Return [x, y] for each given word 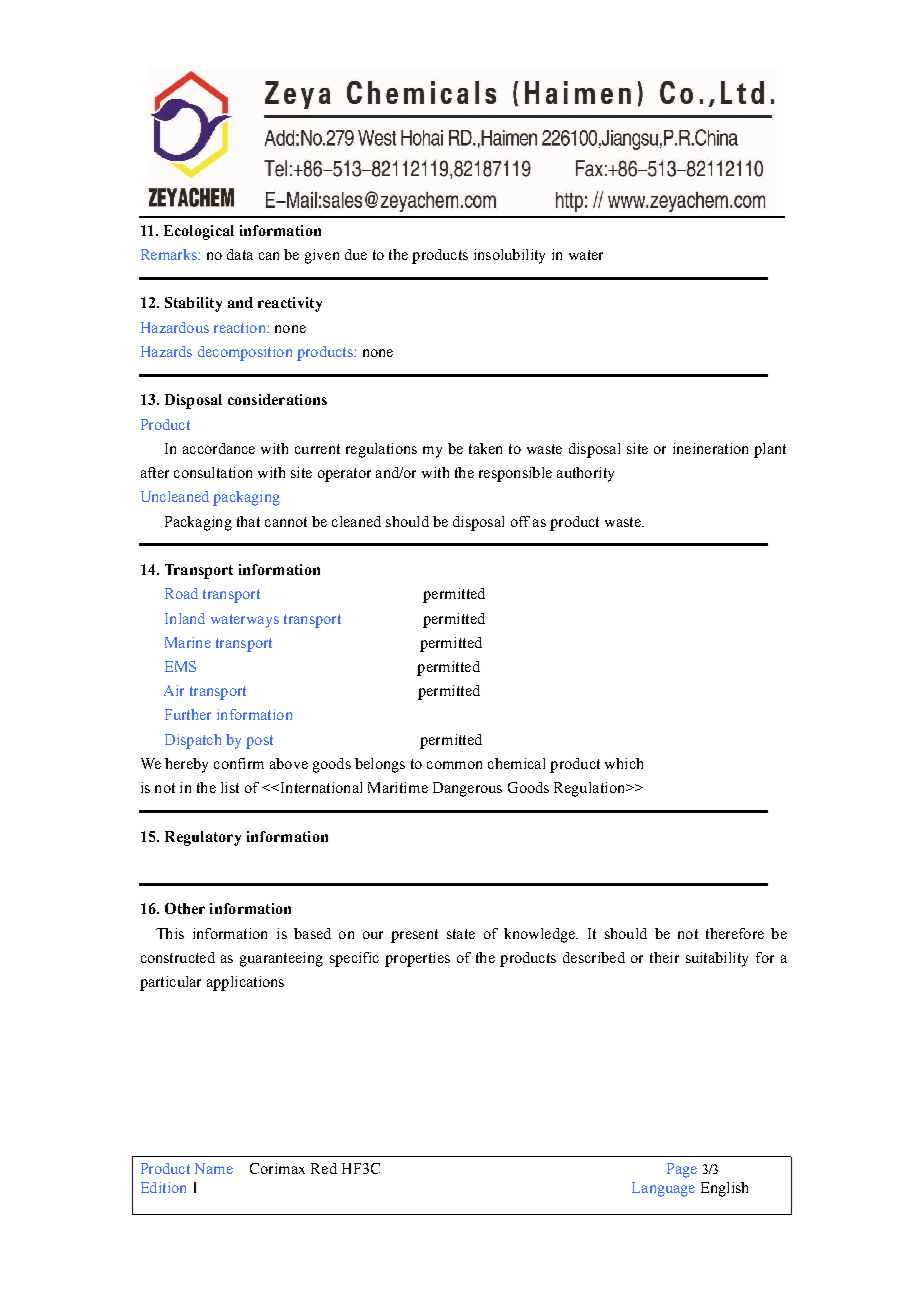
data [240, 254]
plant [770, 450]
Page [682, 1170]
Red [324, 1168]
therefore [735, 933]
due [356, 254]
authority [585, 474]
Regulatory [203, 838]
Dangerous [467, 789]
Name [214, 1168]
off [520, 521]
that [248, 521]
